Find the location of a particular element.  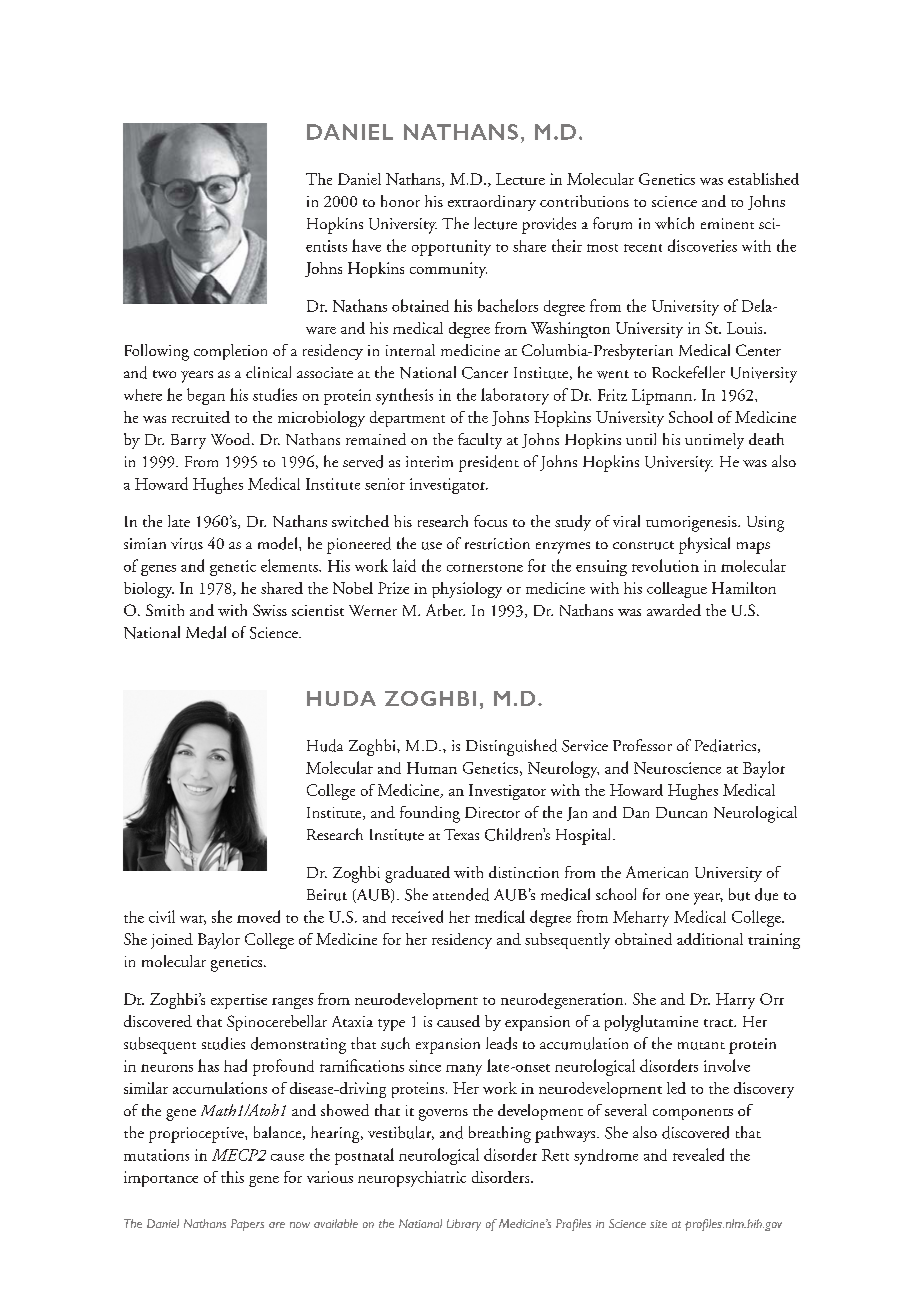

which is located at coordinates (674, 223).
